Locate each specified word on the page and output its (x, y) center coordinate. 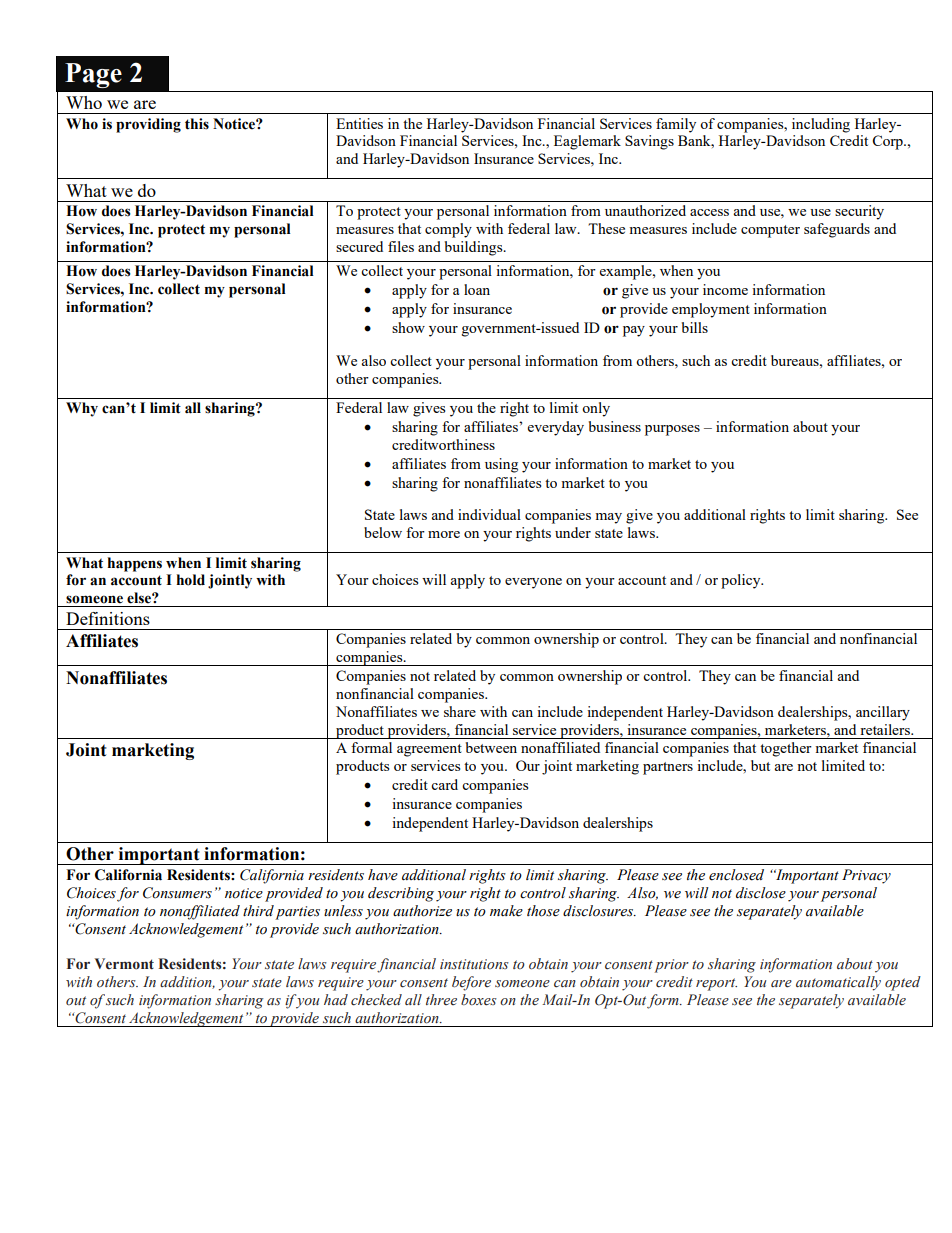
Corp (888, 142)
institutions (474, 964)
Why (82, 409)
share (460, 711)
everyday (556, 428)
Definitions (108, 618)
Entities (359, 123)
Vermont (124, 964)
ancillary (883, 713)
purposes (672, 430)
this (197, 124)
